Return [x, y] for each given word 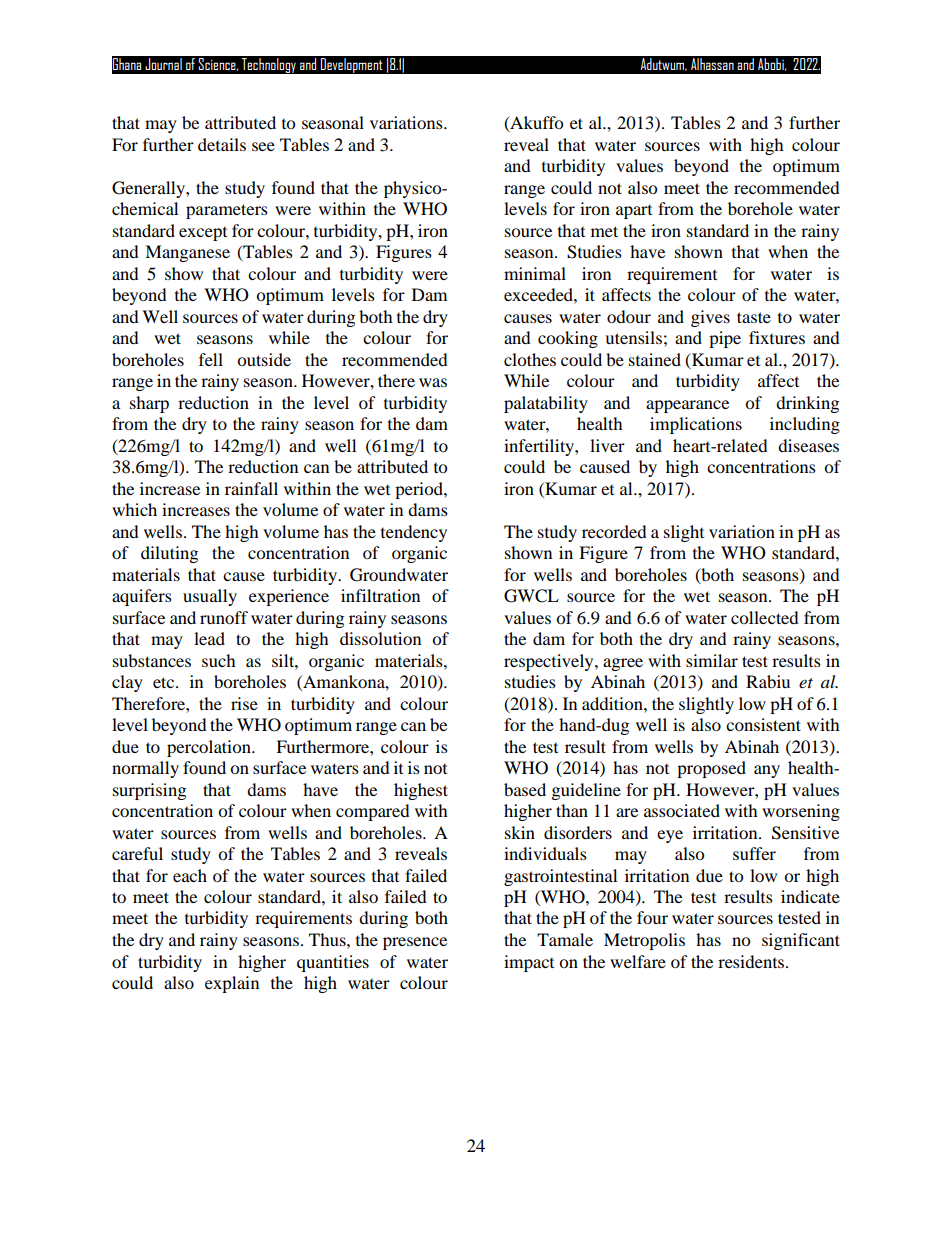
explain [232, 984]
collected [765, 617]
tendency [414, 533]
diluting [169, 554]
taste [754, 317]
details [222, 144]
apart [634, 212]
